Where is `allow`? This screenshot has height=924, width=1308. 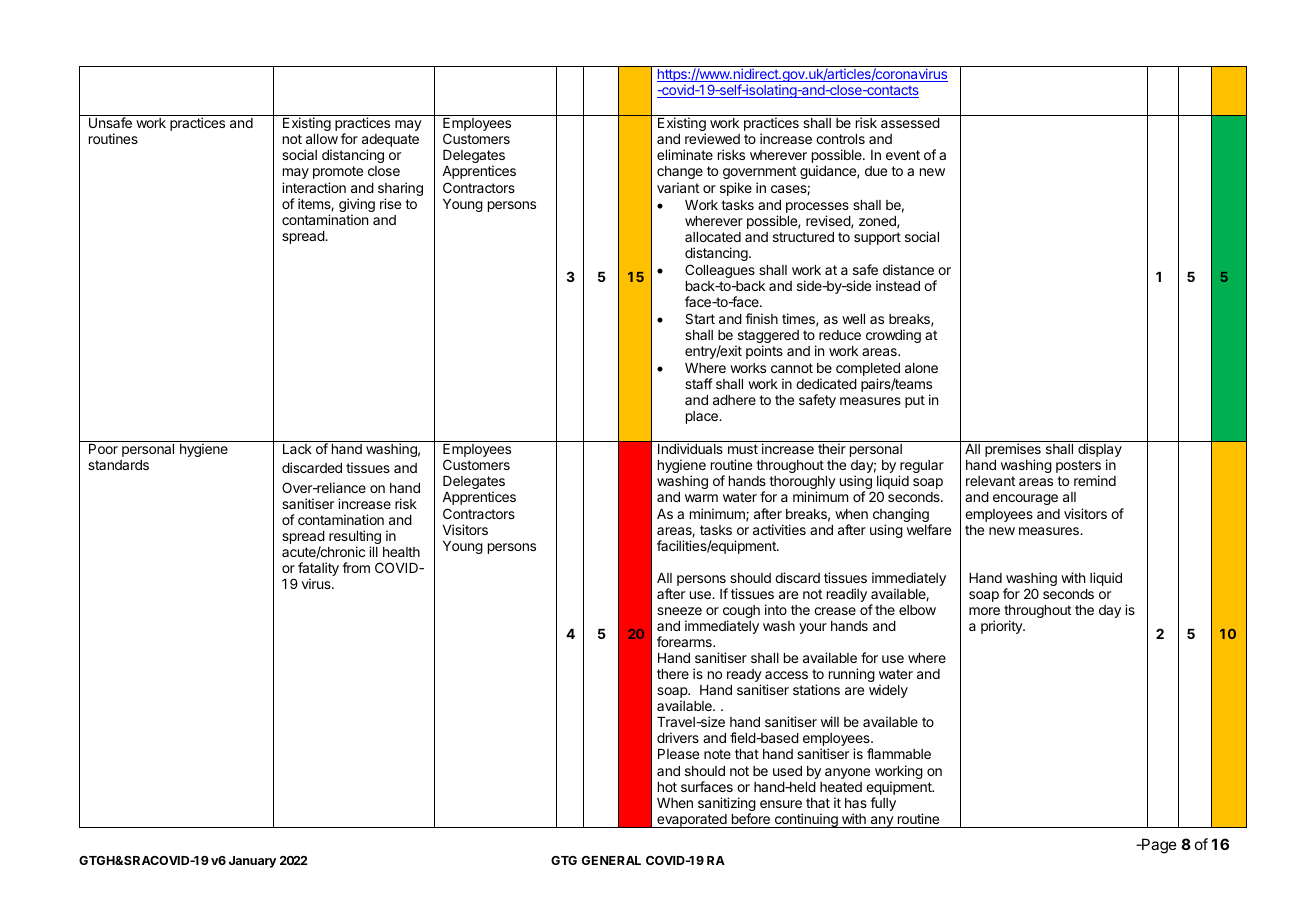 allow is located at coordinates (322, 139).
